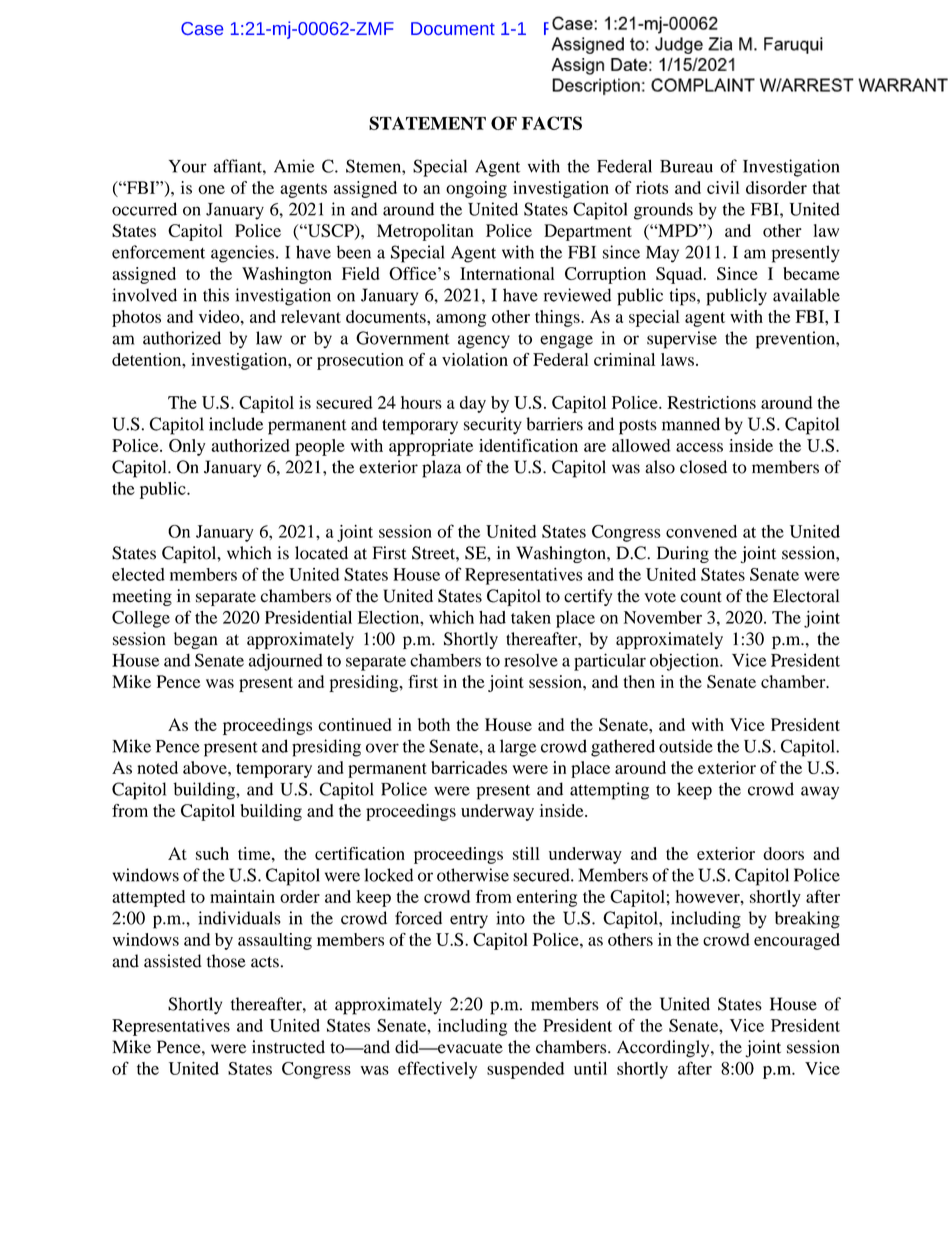 Image resolution: width=952 pixels, height=1233 pixels. Describe the element at coordinates (686, 166) in the screenshot. I see `Bureau` at that location.
